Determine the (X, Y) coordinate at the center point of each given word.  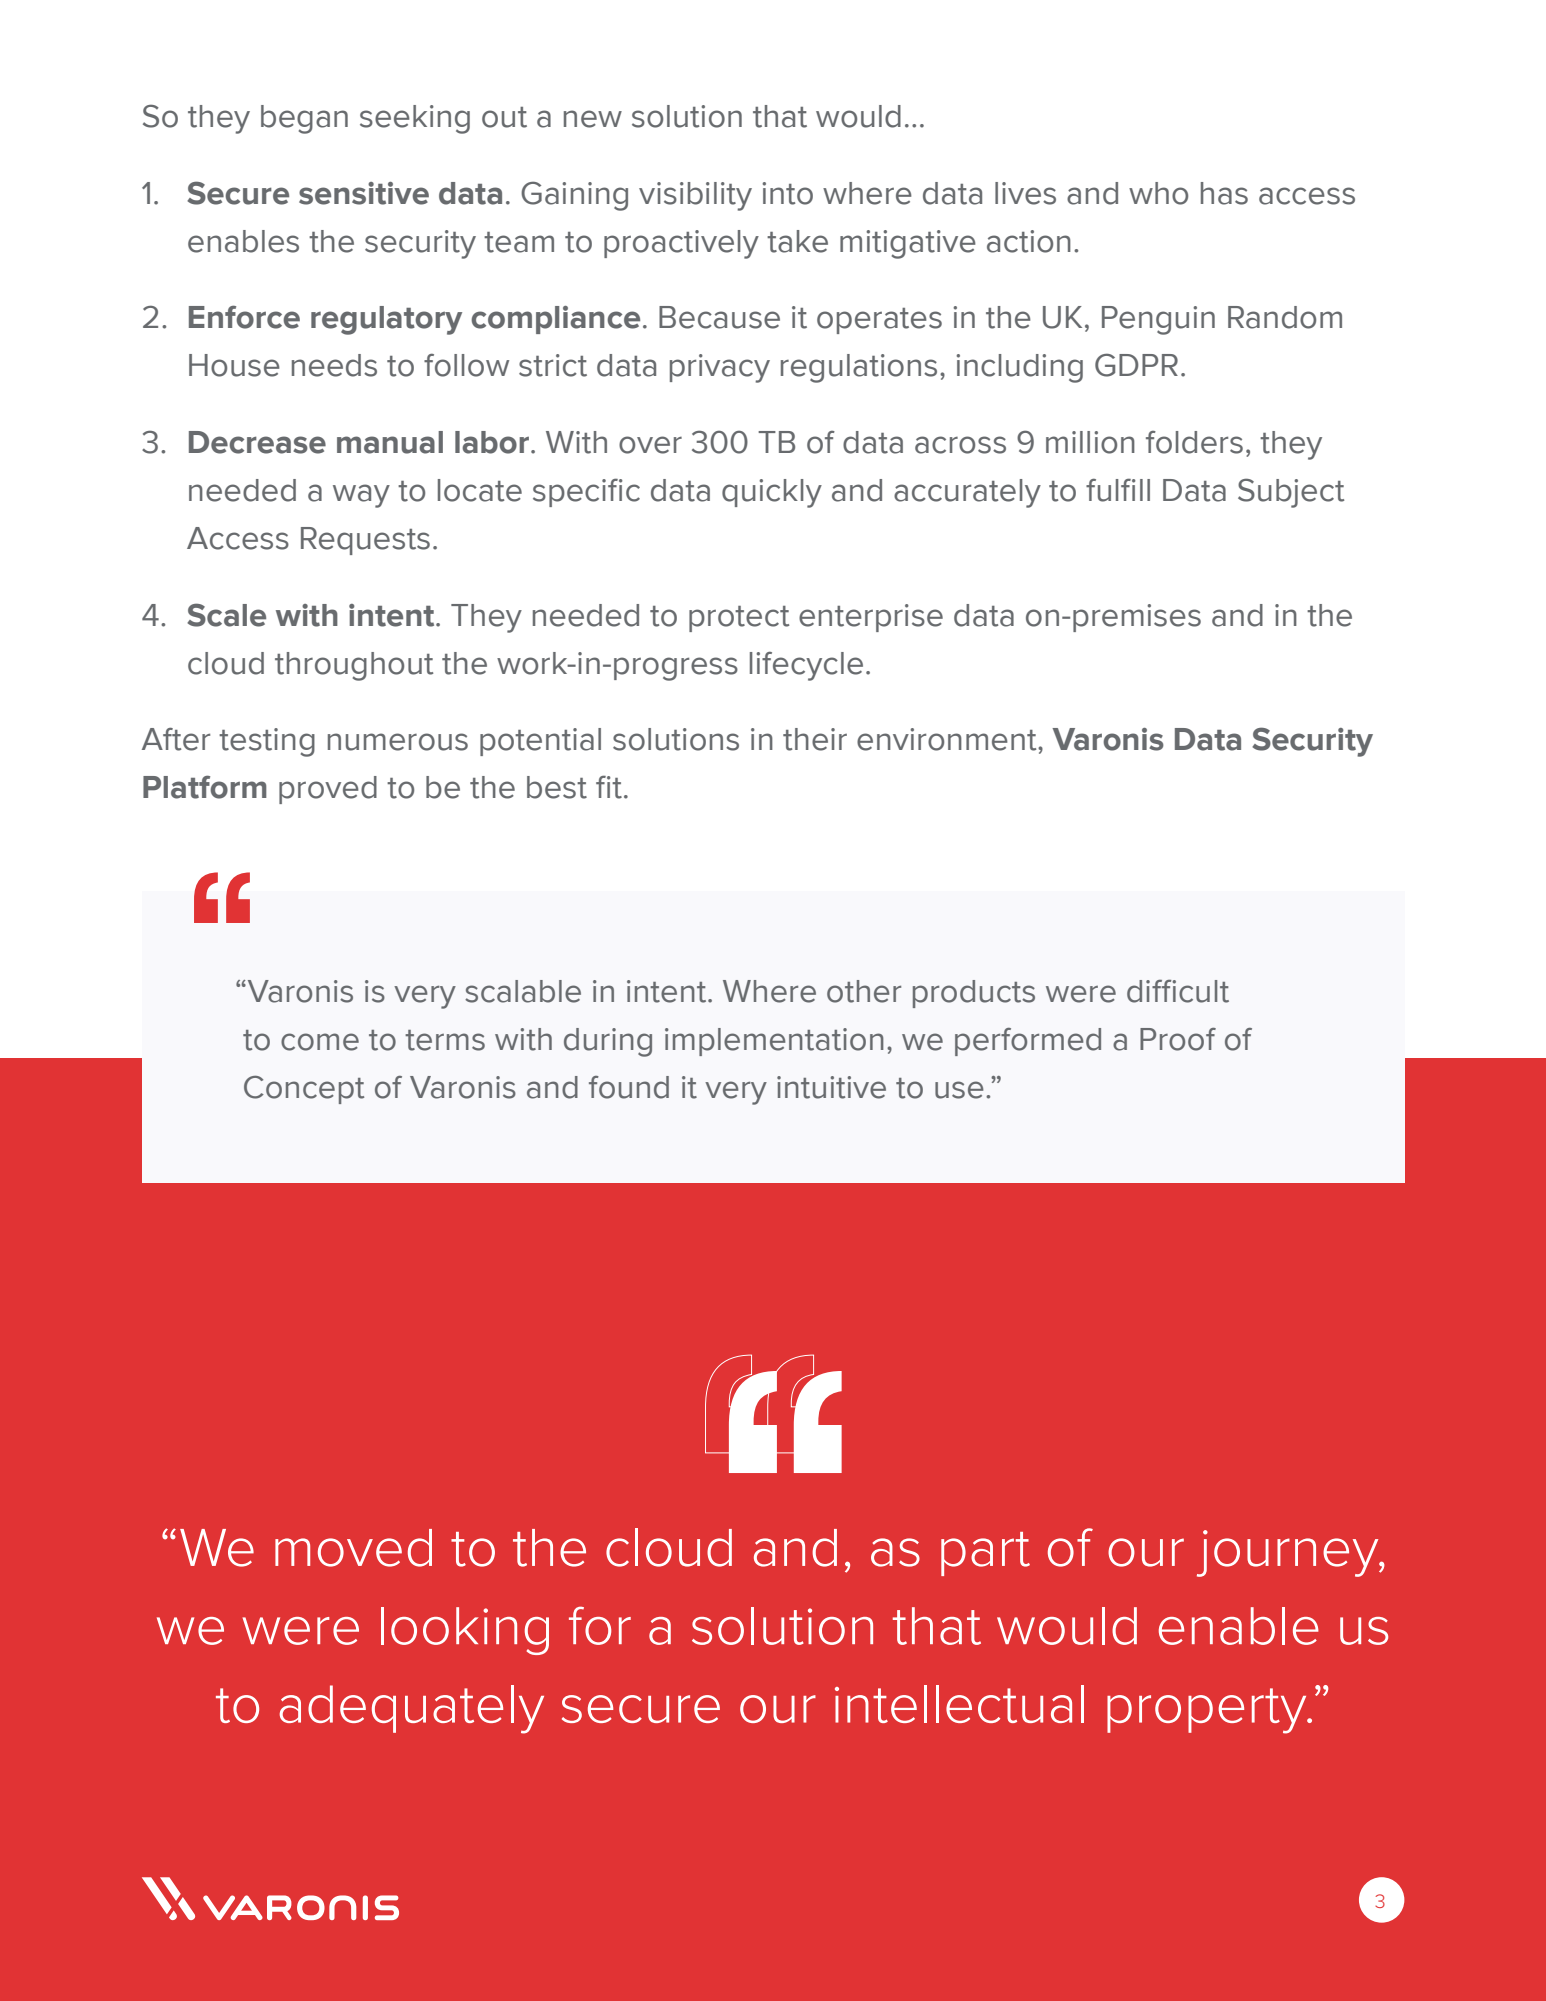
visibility (695, 196)
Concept (304, 1089)
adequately (411, 1709)
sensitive (364, 193)
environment (948, 739)
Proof (1178, 1039)
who (1158, 193)
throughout (354, 666)
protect (739, 619)
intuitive (831, 1087)
